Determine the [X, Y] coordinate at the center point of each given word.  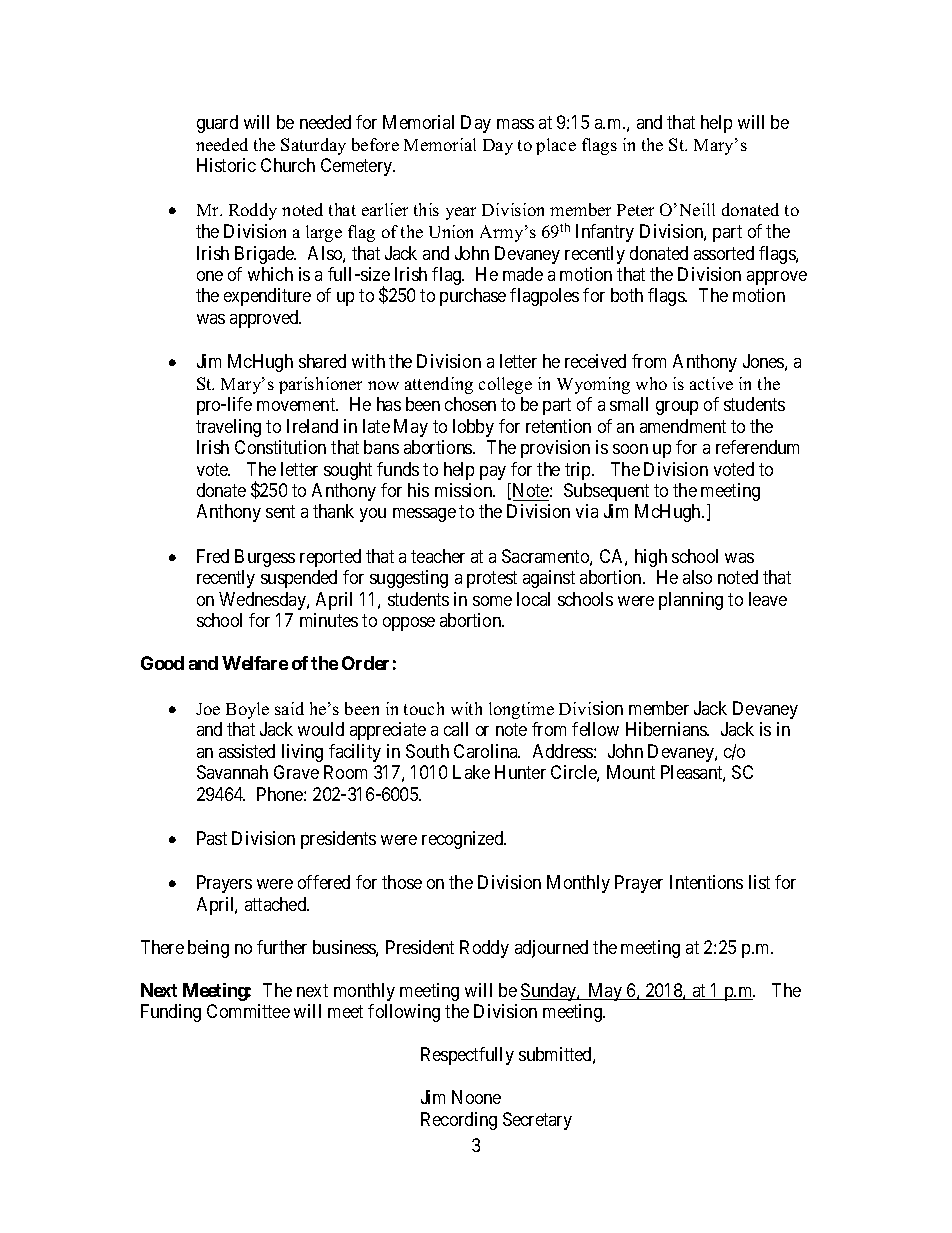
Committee [248, 1011]
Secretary [537, 1121]
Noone [476, 1097]
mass [515, 124]
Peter [635, 210]
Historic [226, 165]
